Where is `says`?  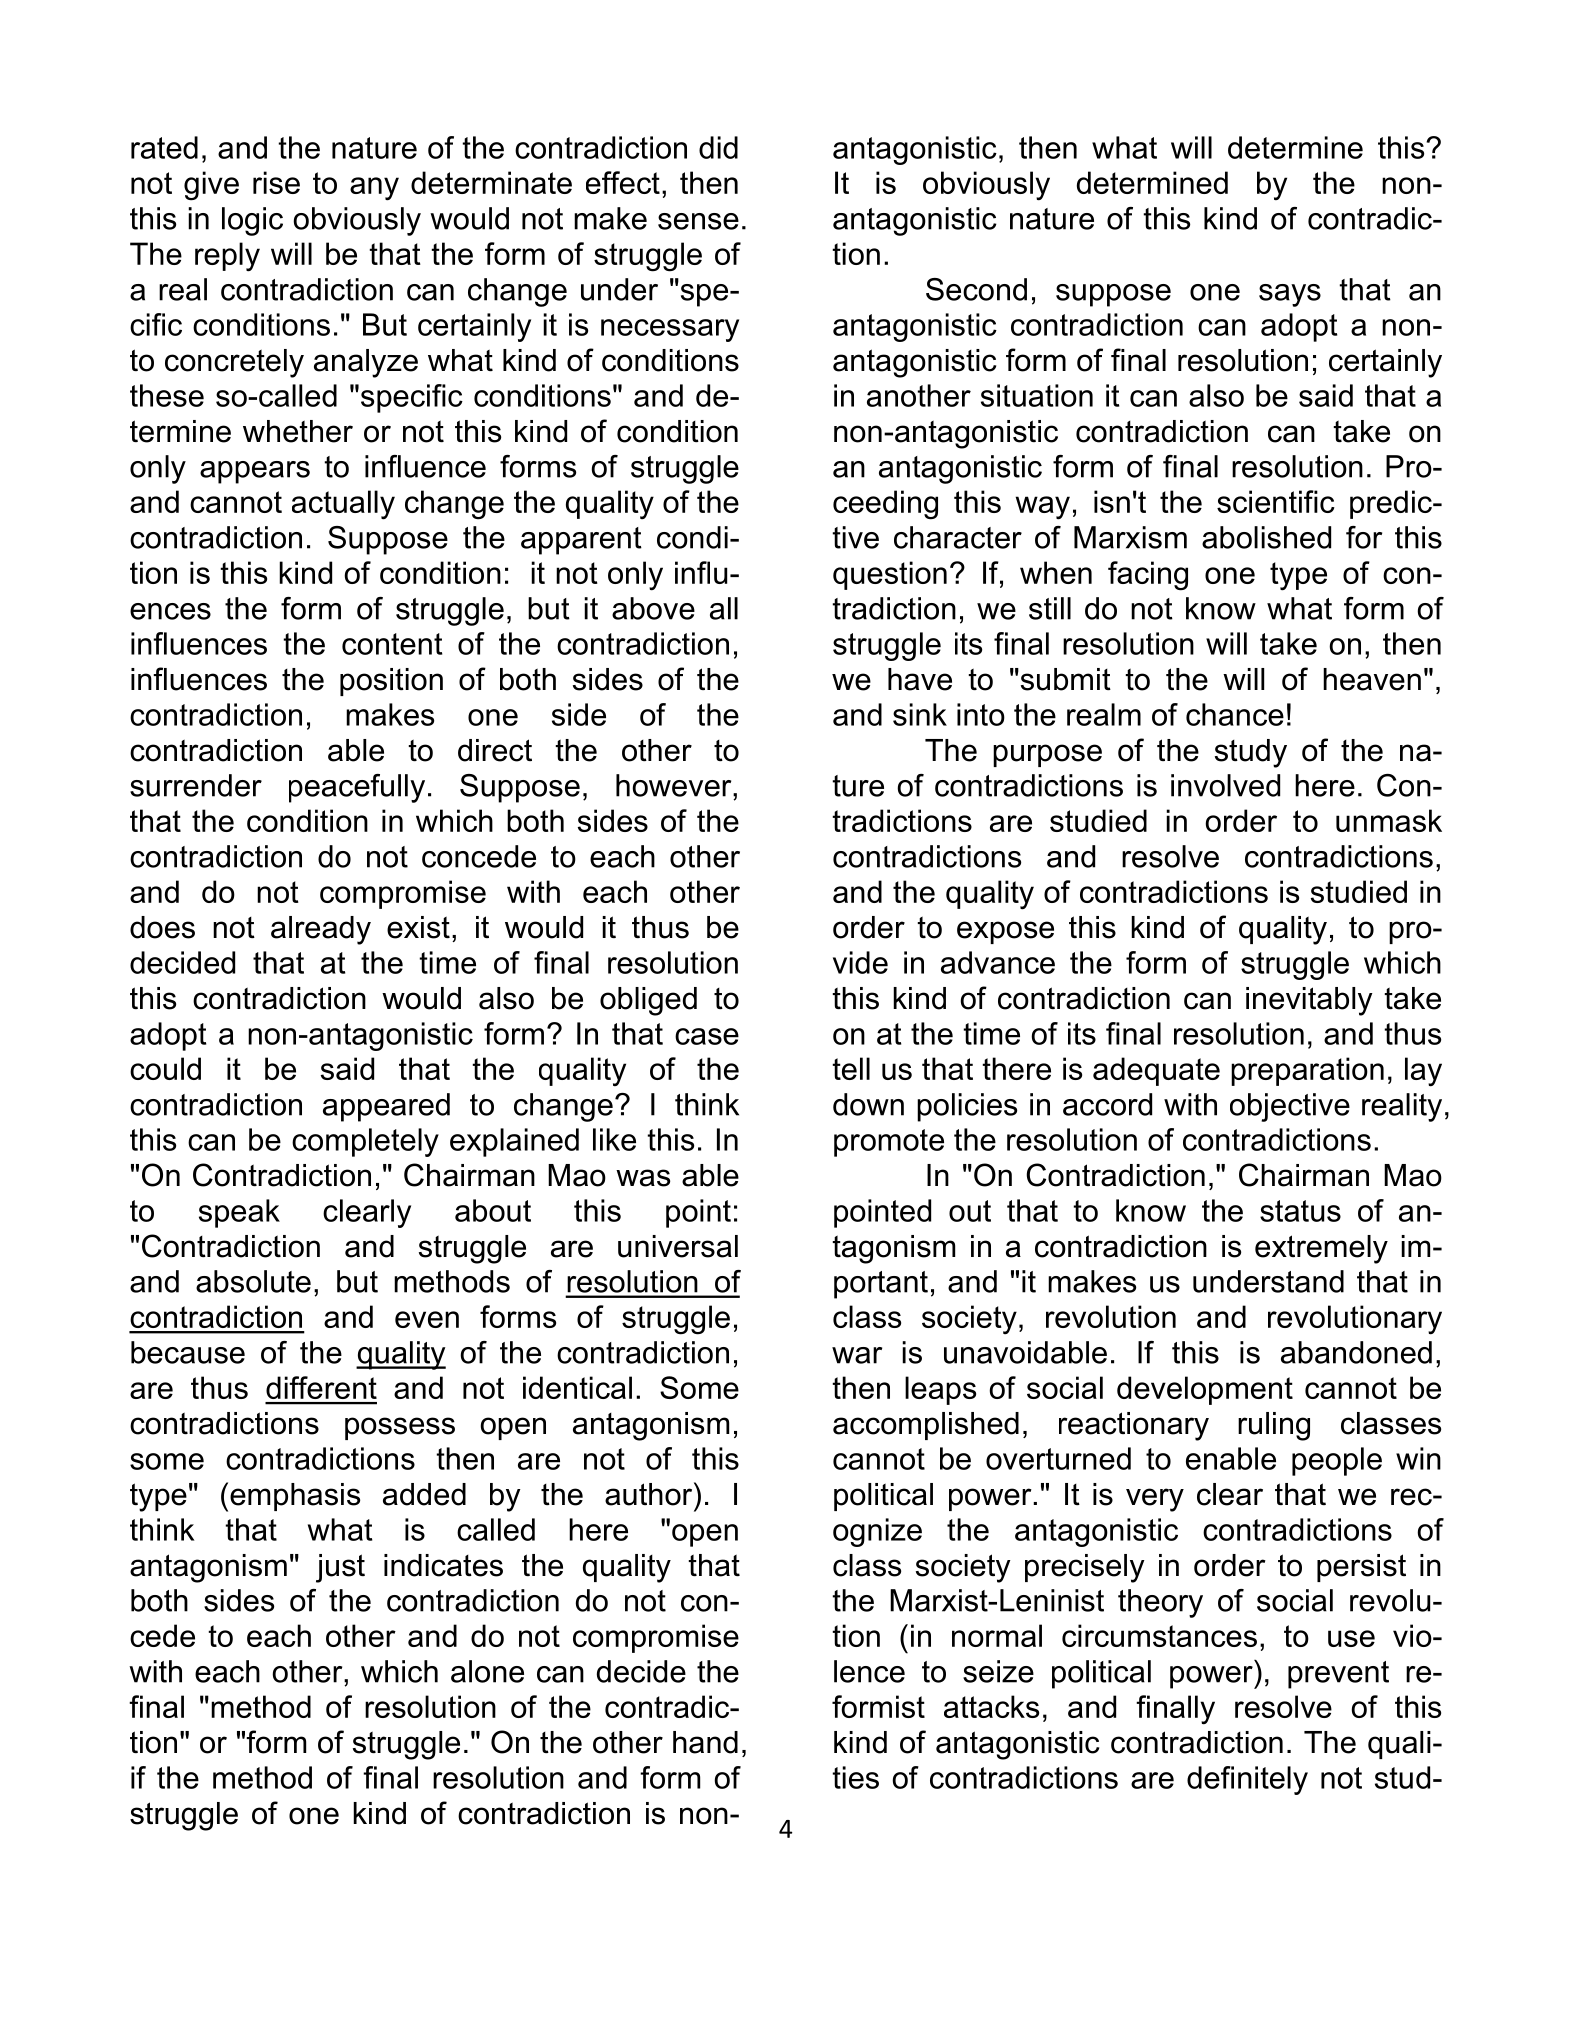 says is located at coordinates (1290, 295).
